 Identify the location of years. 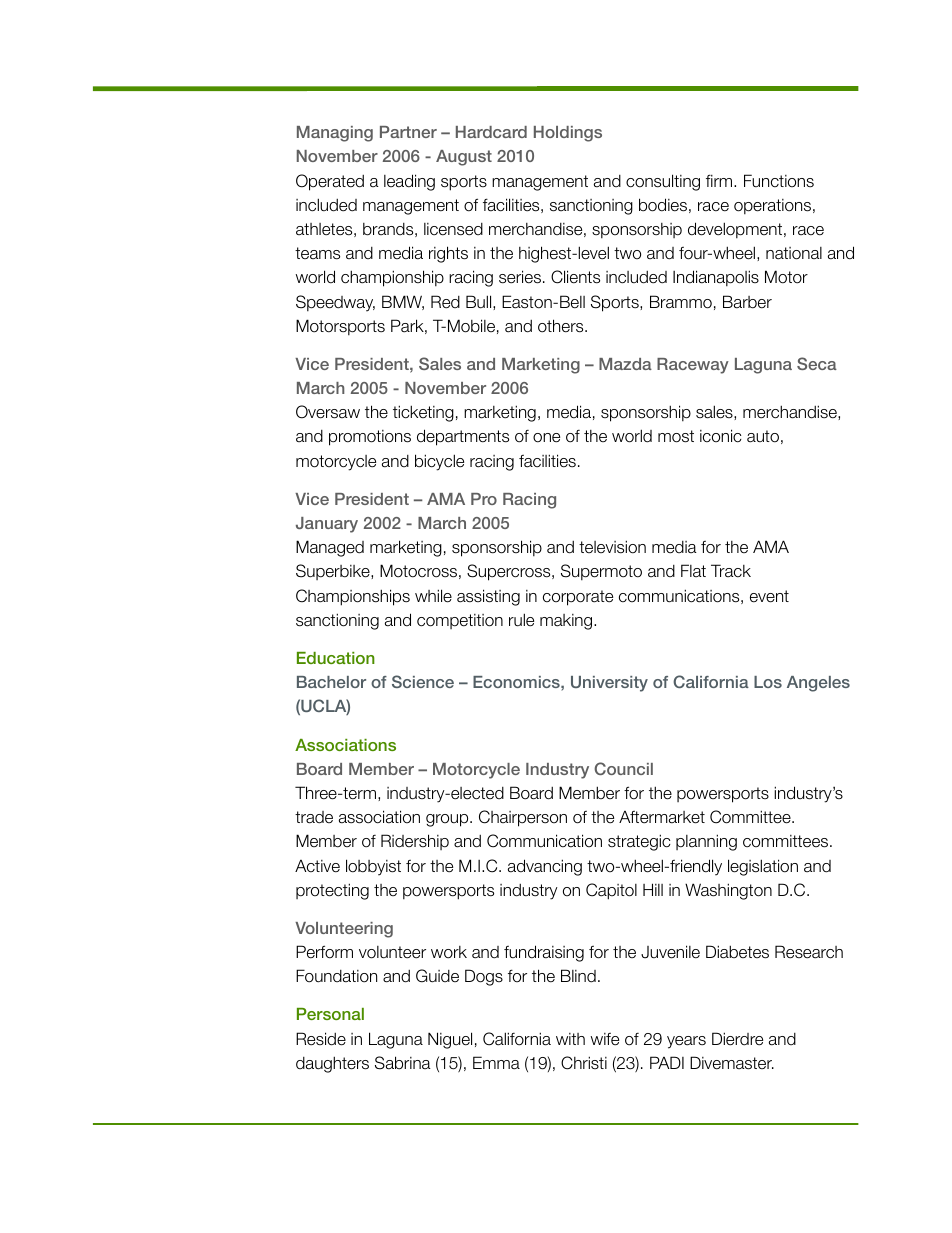
(686, 1042).
